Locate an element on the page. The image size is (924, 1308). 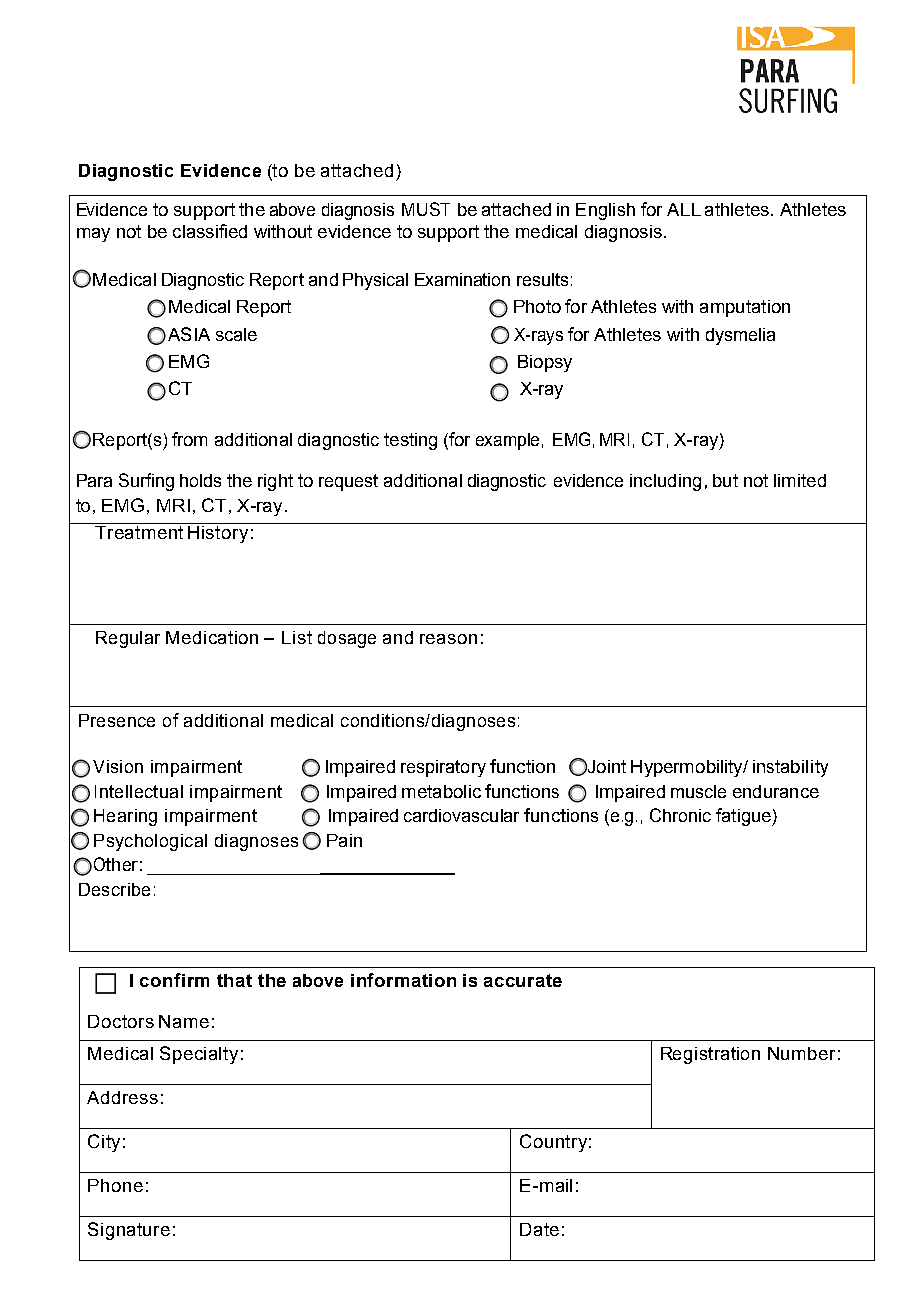
respiratory is located at coordinates (443, 768).
